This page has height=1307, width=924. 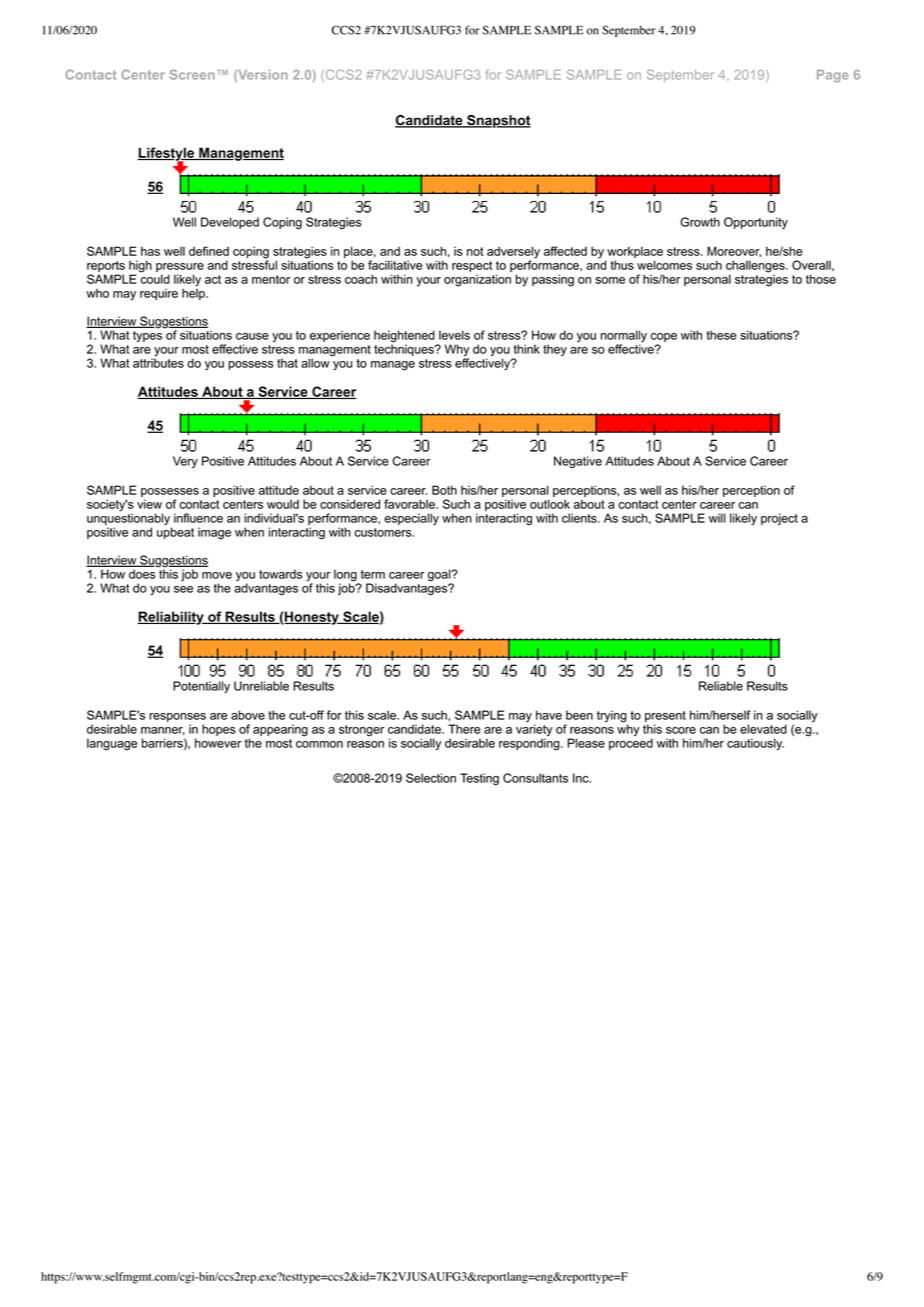 I want to click on however, so click(x=218, y=743).
